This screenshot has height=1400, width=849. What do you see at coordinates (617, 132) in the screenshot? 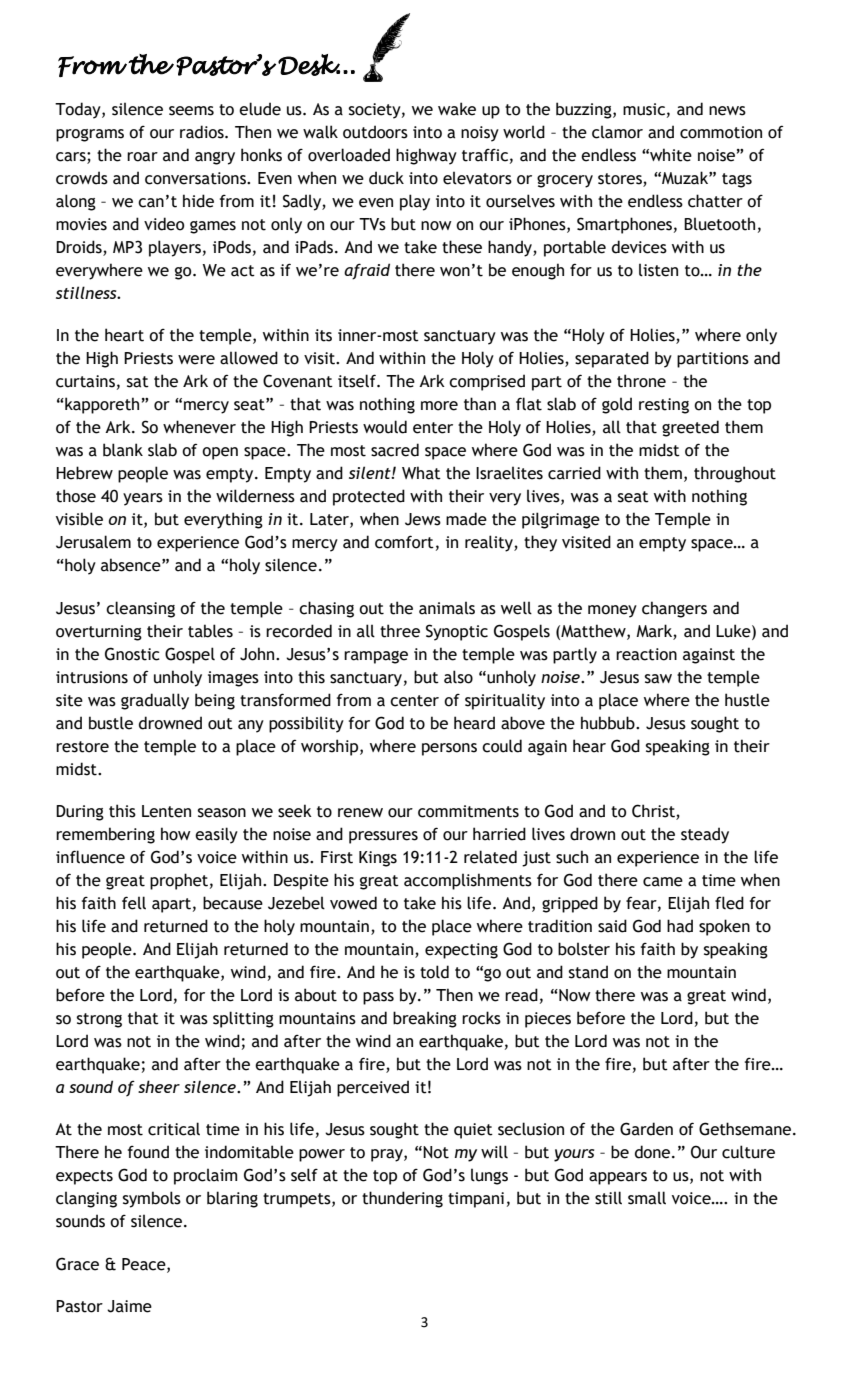
I see `clamor` at bounding box center [617, 132].
